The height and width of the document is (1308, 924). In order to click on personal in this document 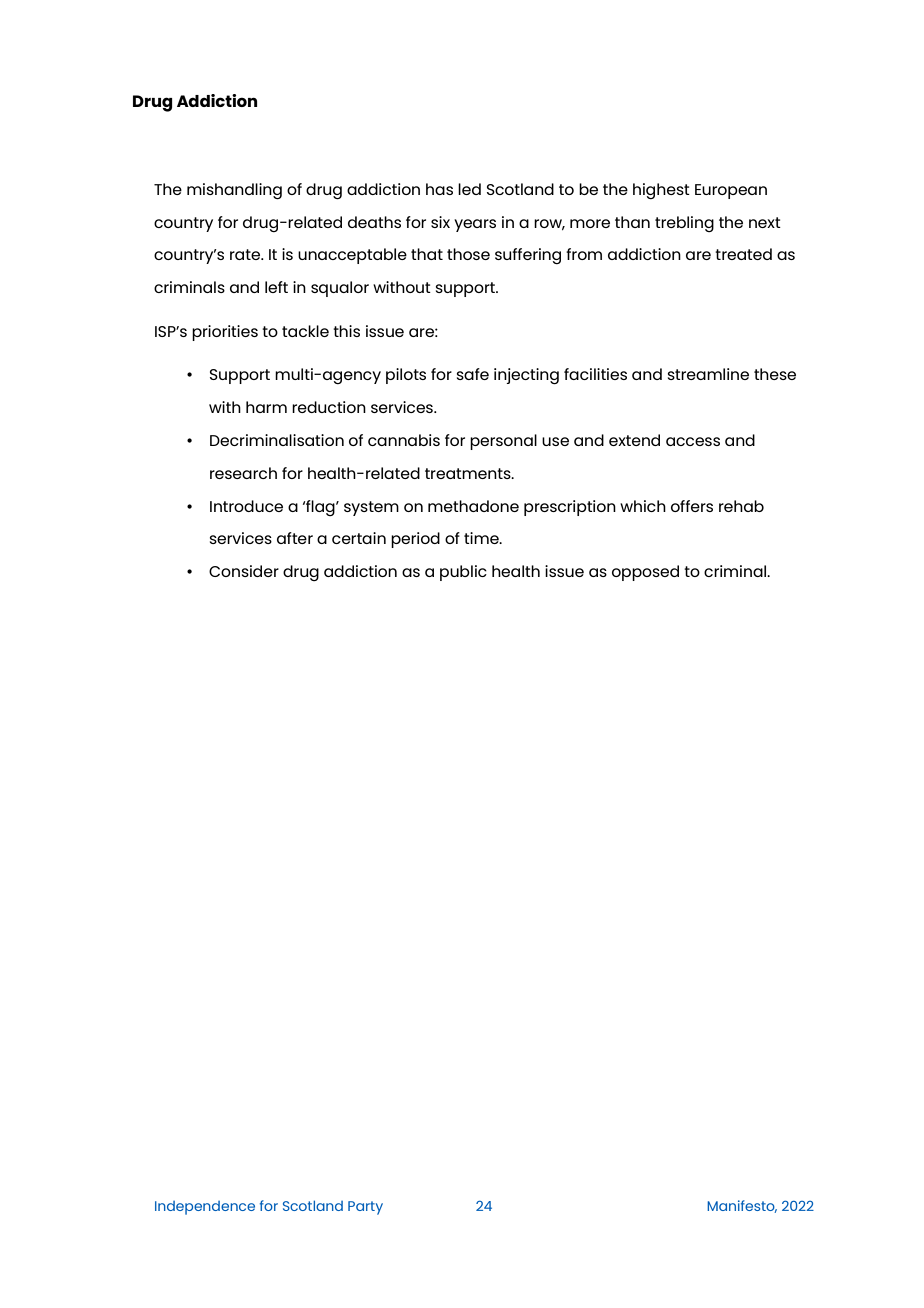, I will do `click(503, 442)`.
